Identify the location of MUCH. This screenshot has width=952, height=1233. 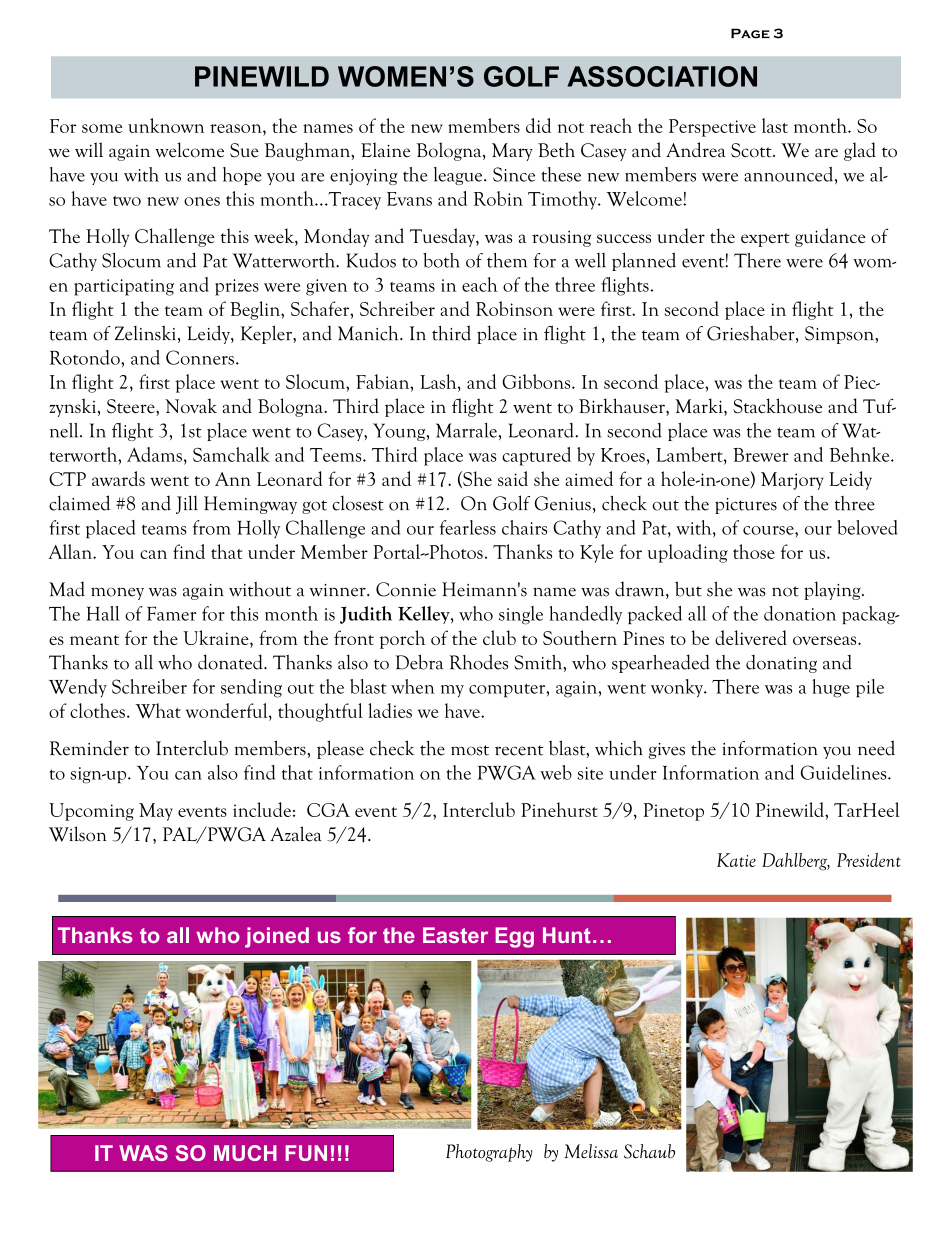
(245, 1153).
